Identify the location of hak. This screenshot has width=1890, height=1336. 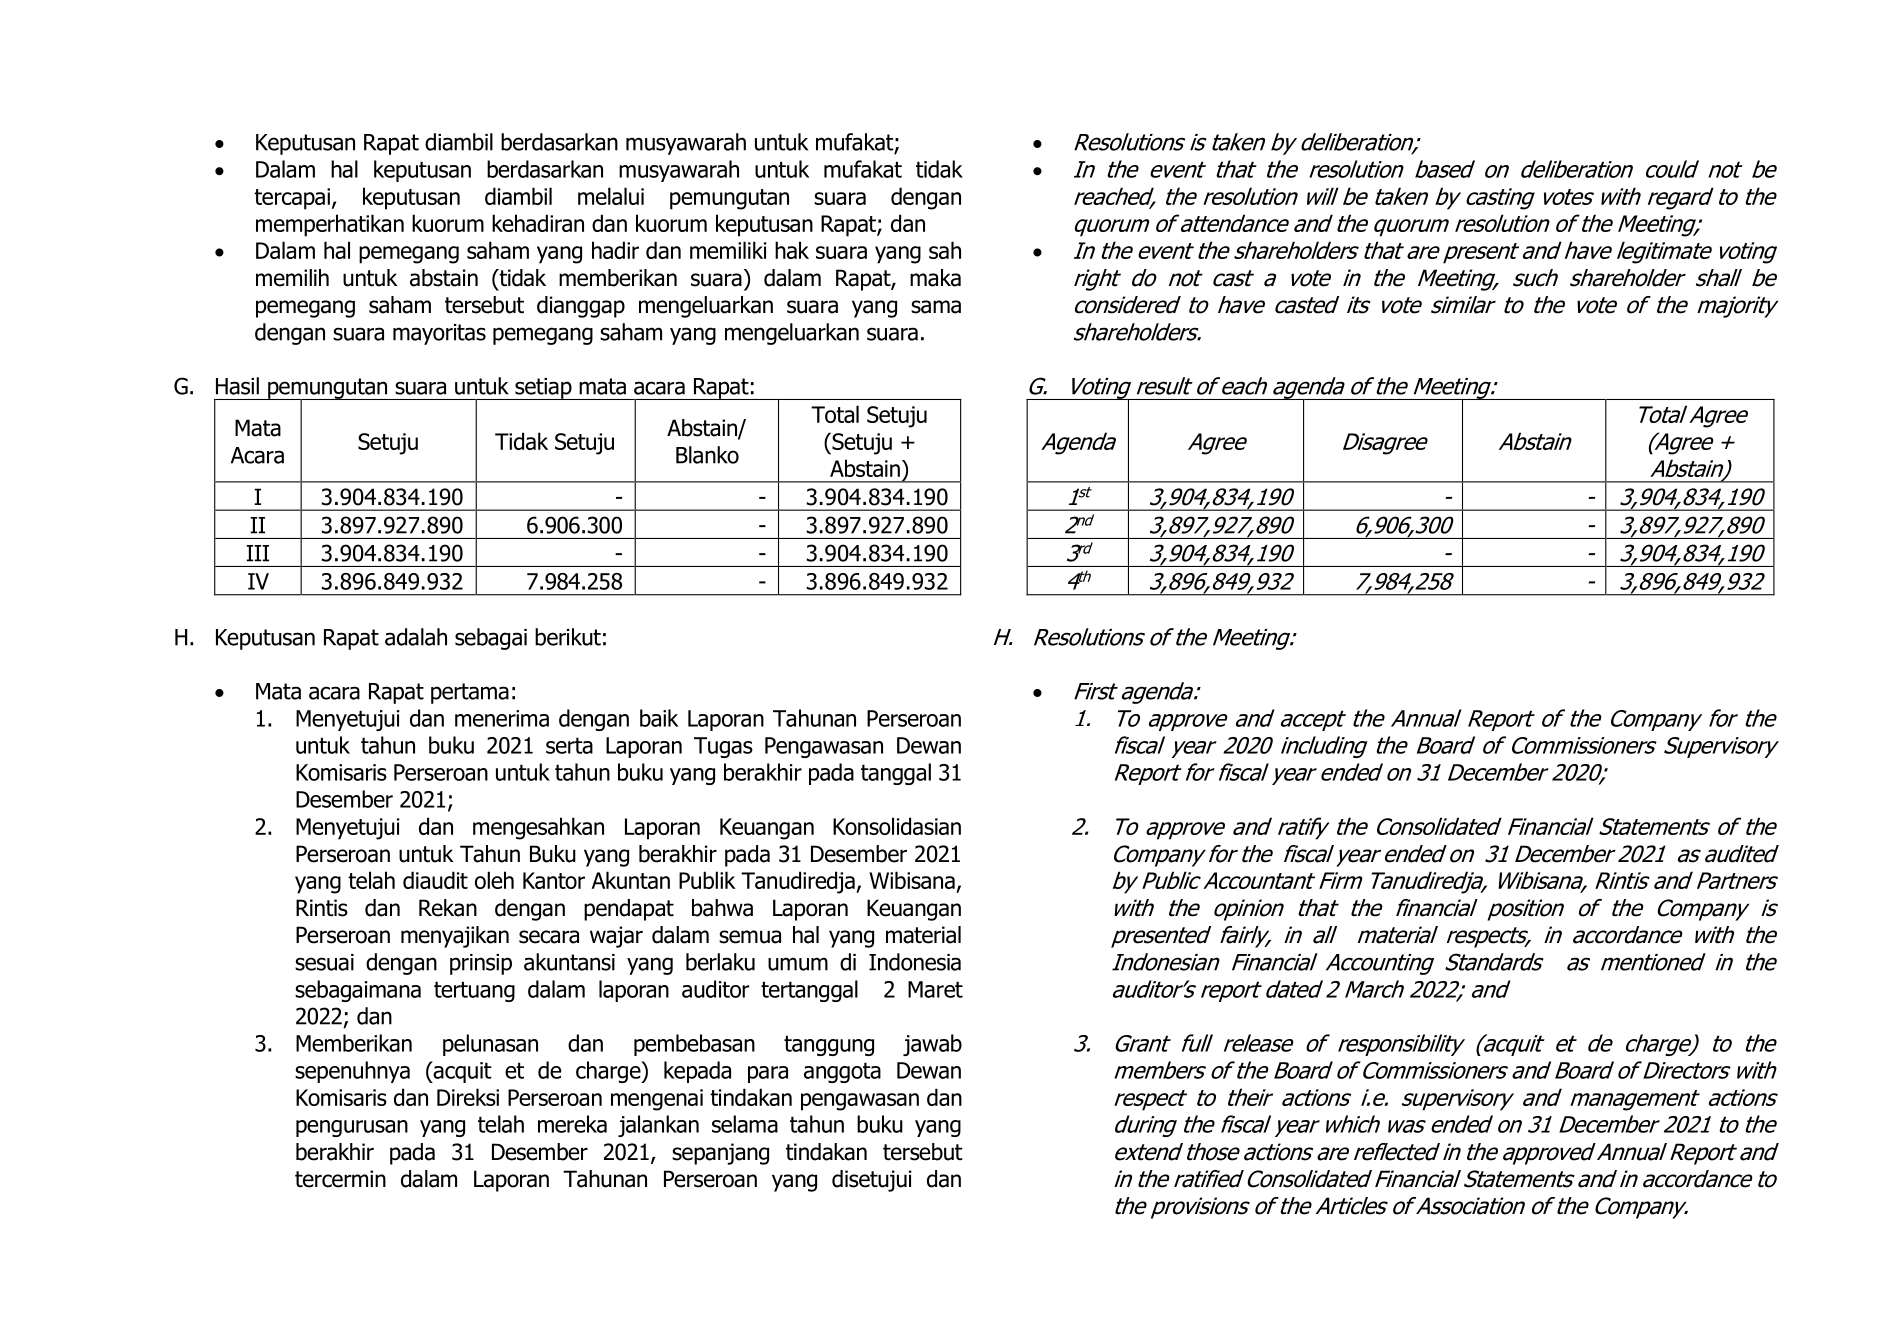
(792, 250).
